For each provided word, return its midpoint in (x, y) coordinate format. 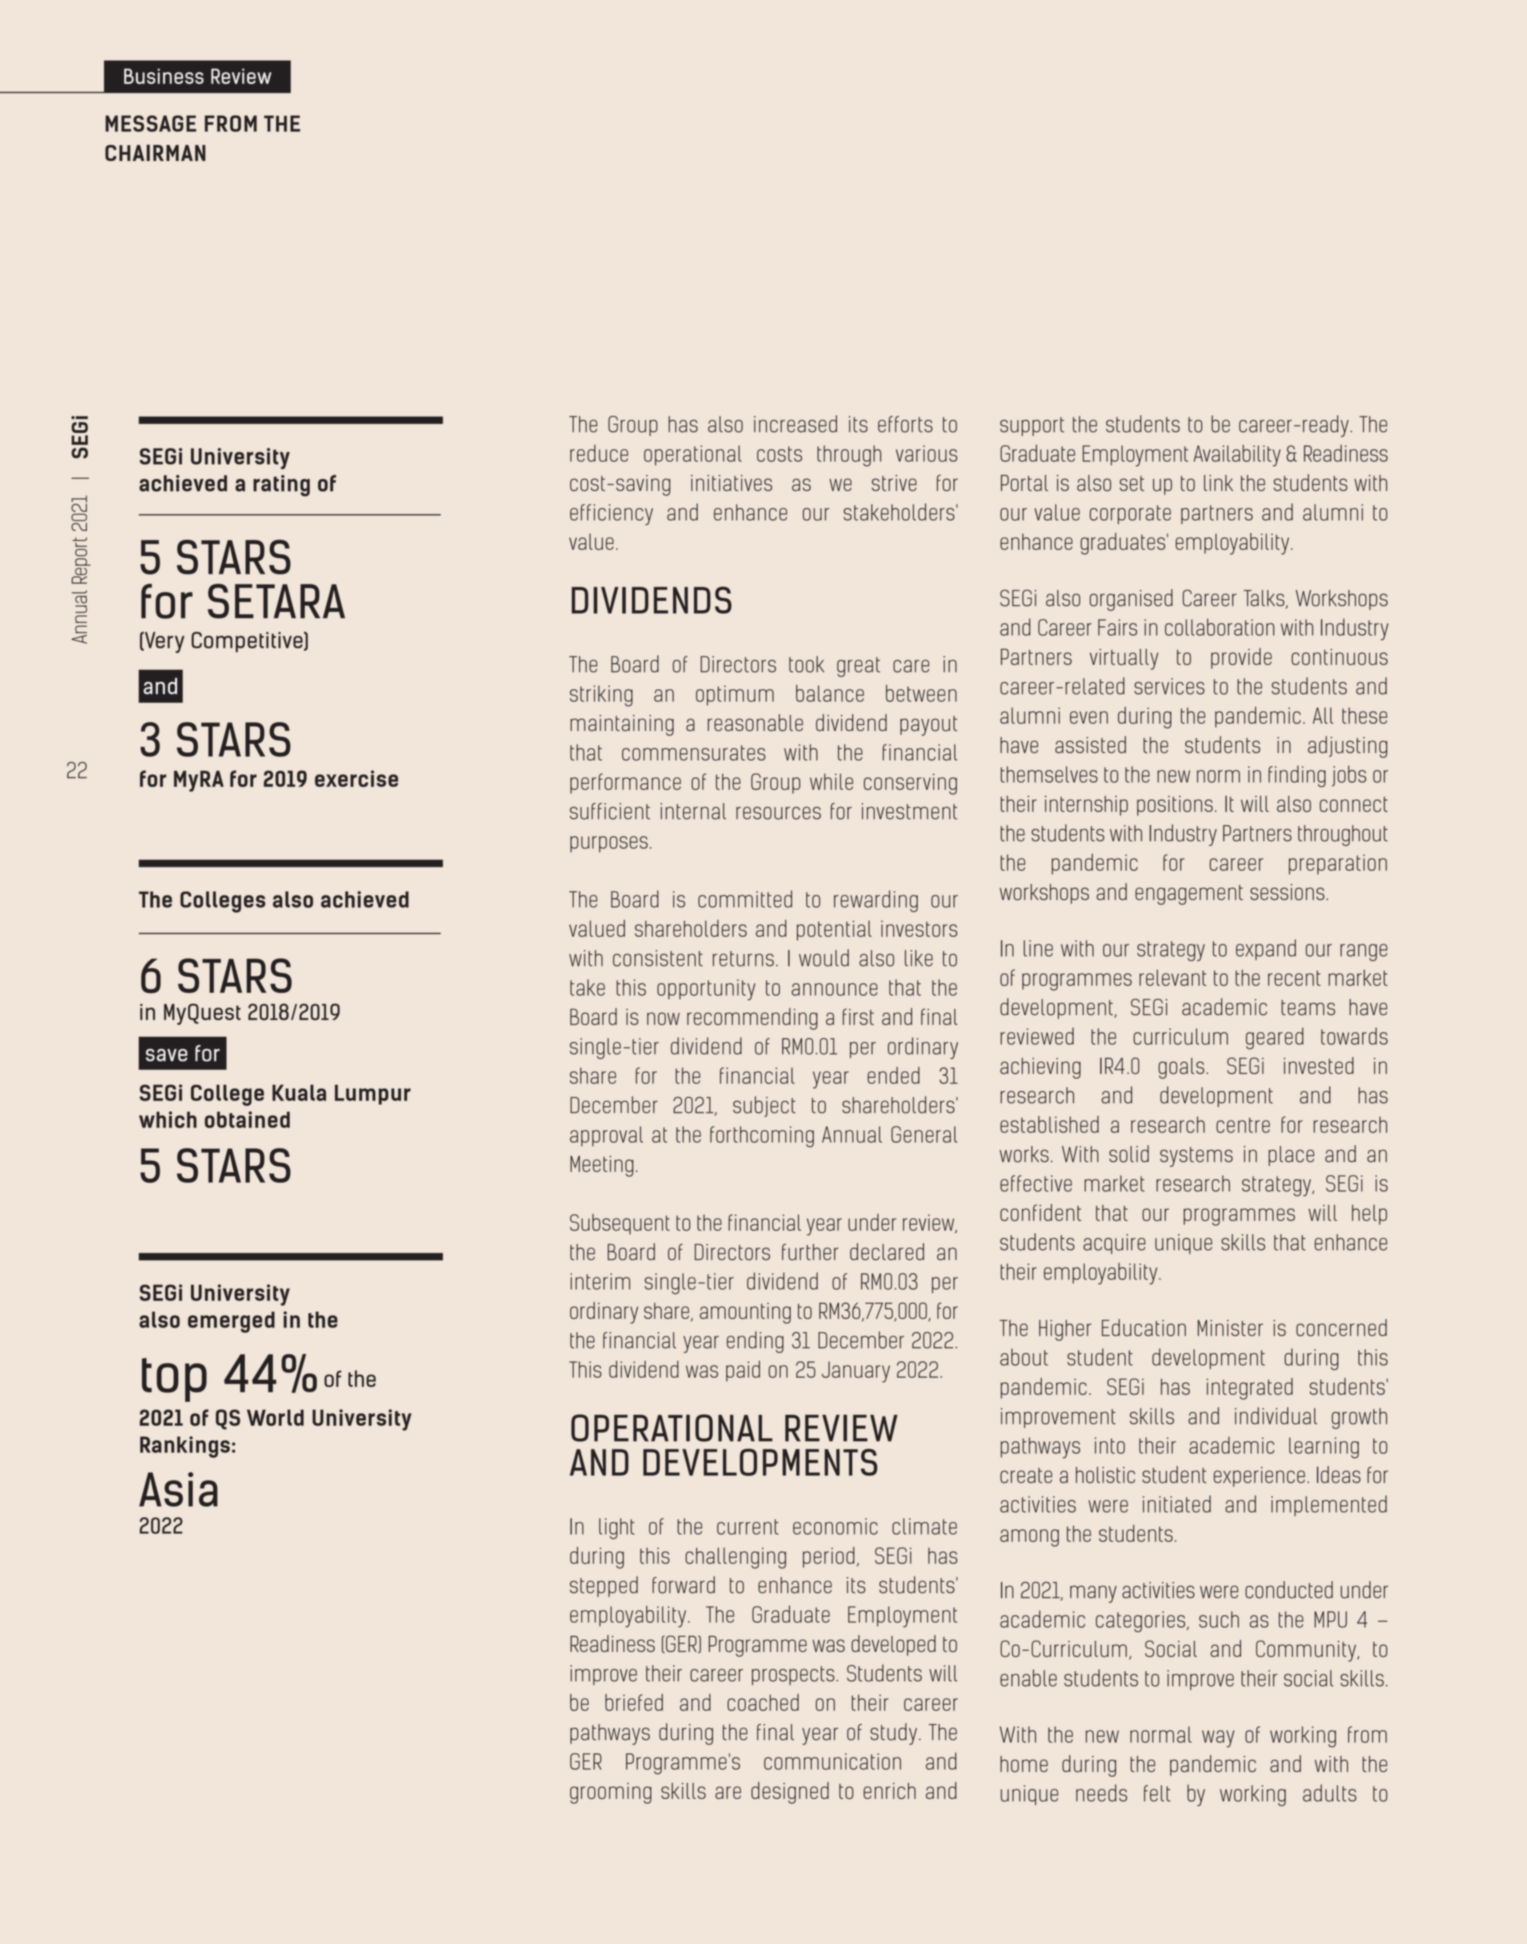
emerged (231, 1322)
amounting (745, 1313)
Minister (1230, 1328)
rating (281, 486)
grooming (611, 1793)
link (1218, 483)
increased (795, 424)
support (1032, 426)
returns (743, 959)
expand (1266, 949)
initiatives (731, 483)
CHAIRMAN (155, 152)
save (167, 1055)
